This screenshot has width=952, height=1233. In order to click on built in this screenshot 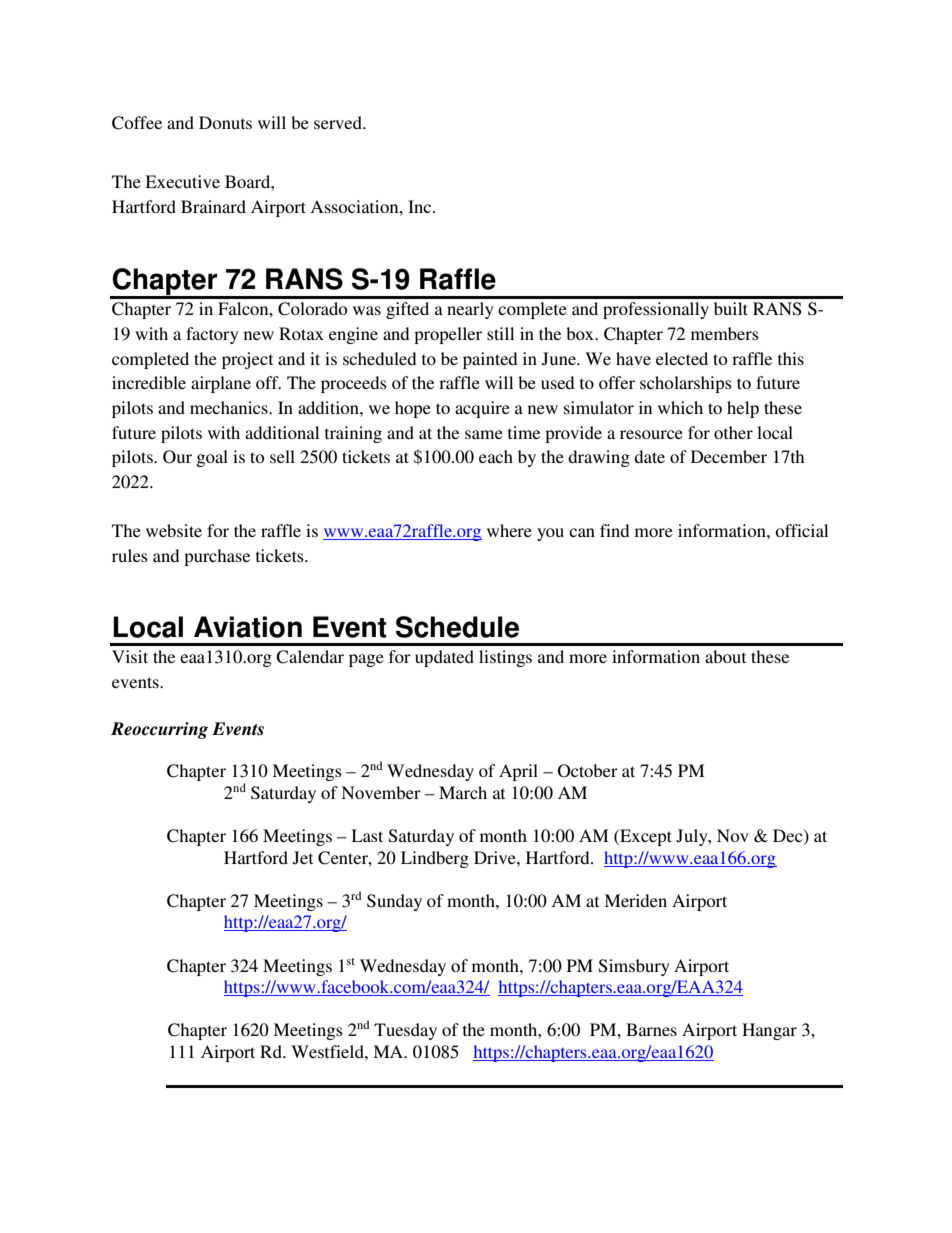, I will do `click(731, 308)`.
